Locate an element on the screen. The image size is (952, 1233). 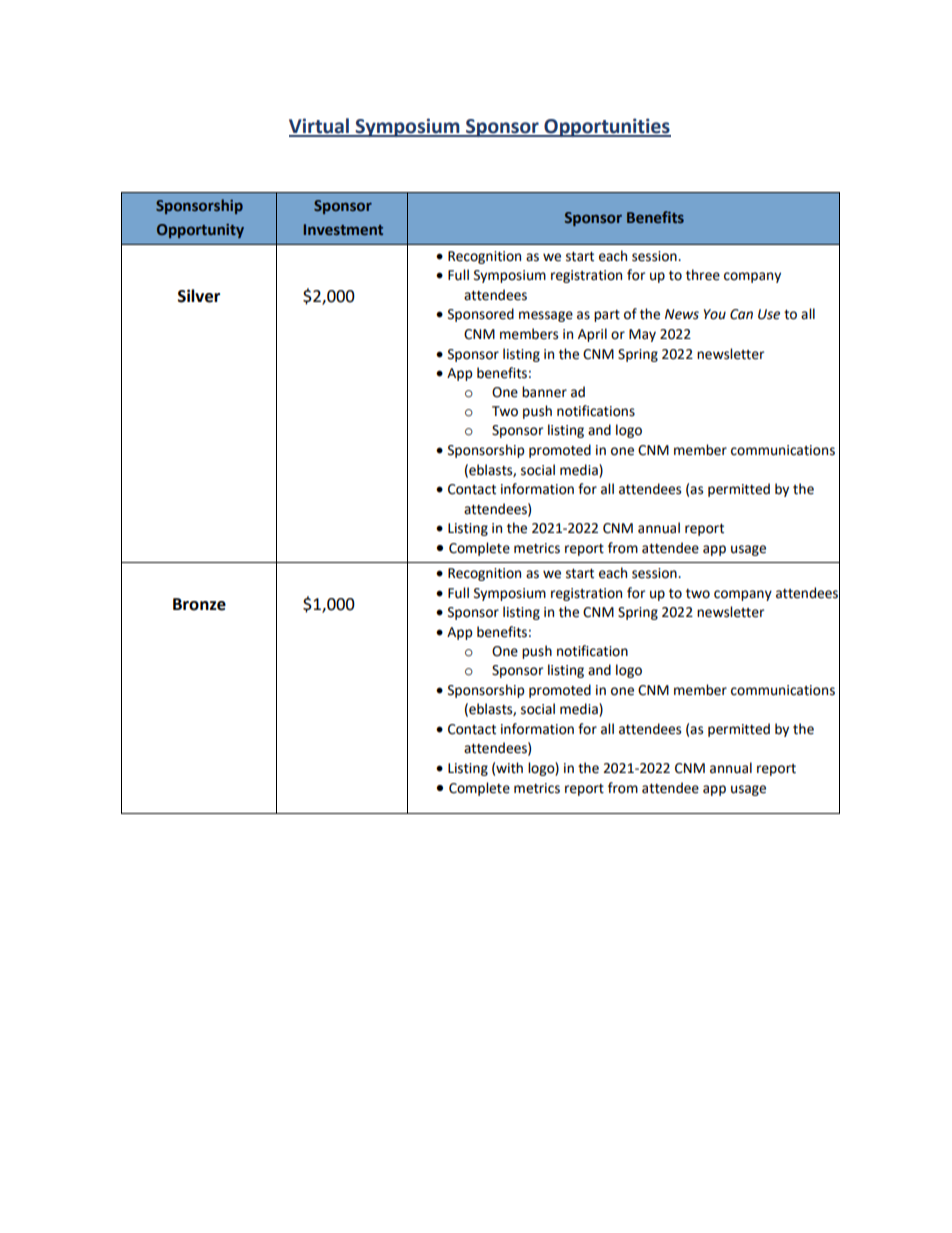
Opportunities is located at coordinates (606, 127).
